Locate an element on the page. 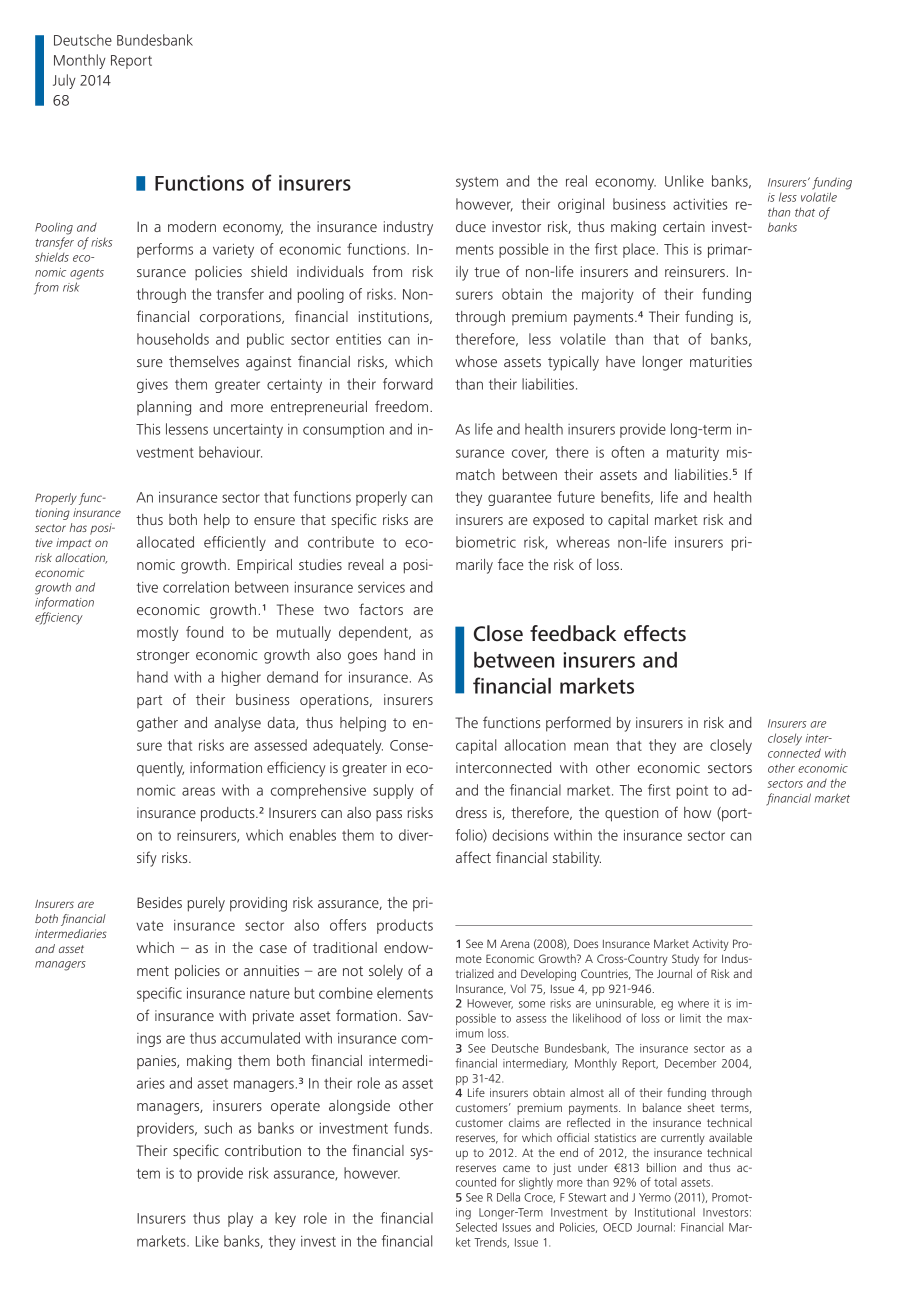 This document has width=924, height=1308. planning is located at coordinates (164, 408).
